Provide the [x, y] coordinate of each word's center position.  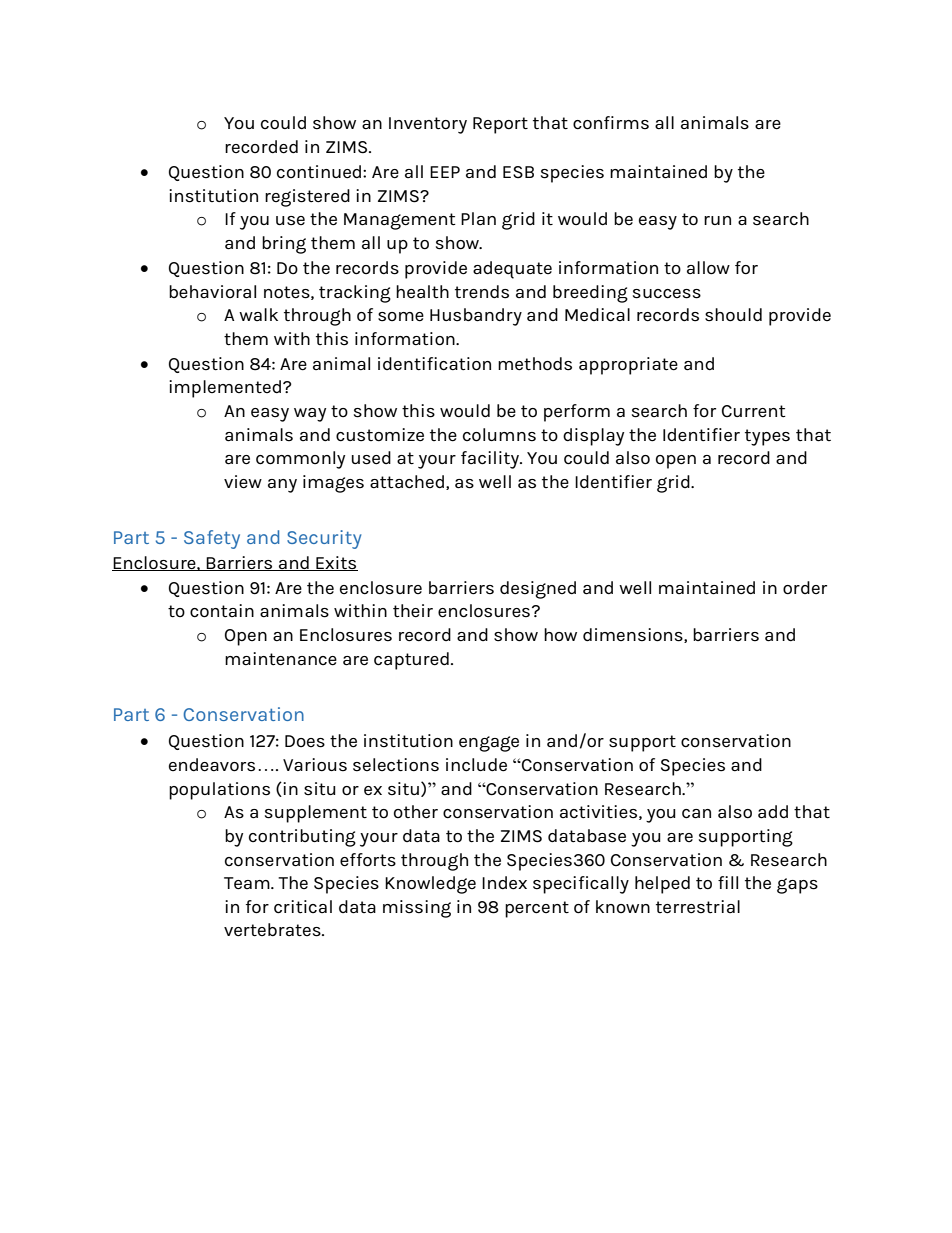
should [733, 315]
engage [489, 744]
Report [500, 125]
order [805, 588]
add [773, 812]
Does [305, 741]
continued [320, 172]
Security [324, 539]
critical [303, 907]
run [717, 220]
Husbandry [476, 317]
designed [538, 590]
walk [258, 314]
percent [537, 909]
